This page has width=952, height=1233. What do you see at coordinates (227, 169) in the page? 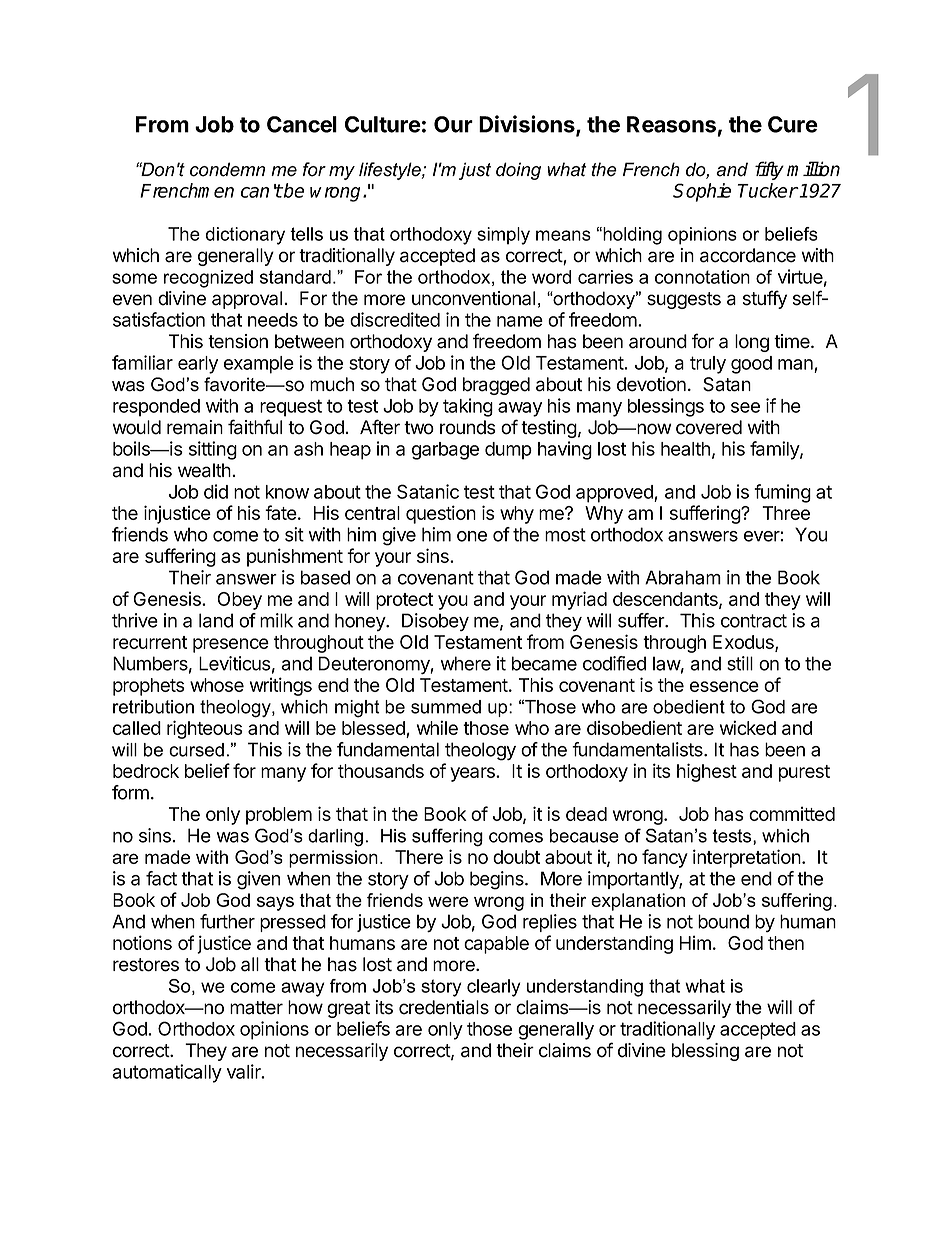
I see `condemn` at bounding box center [227, 169].
